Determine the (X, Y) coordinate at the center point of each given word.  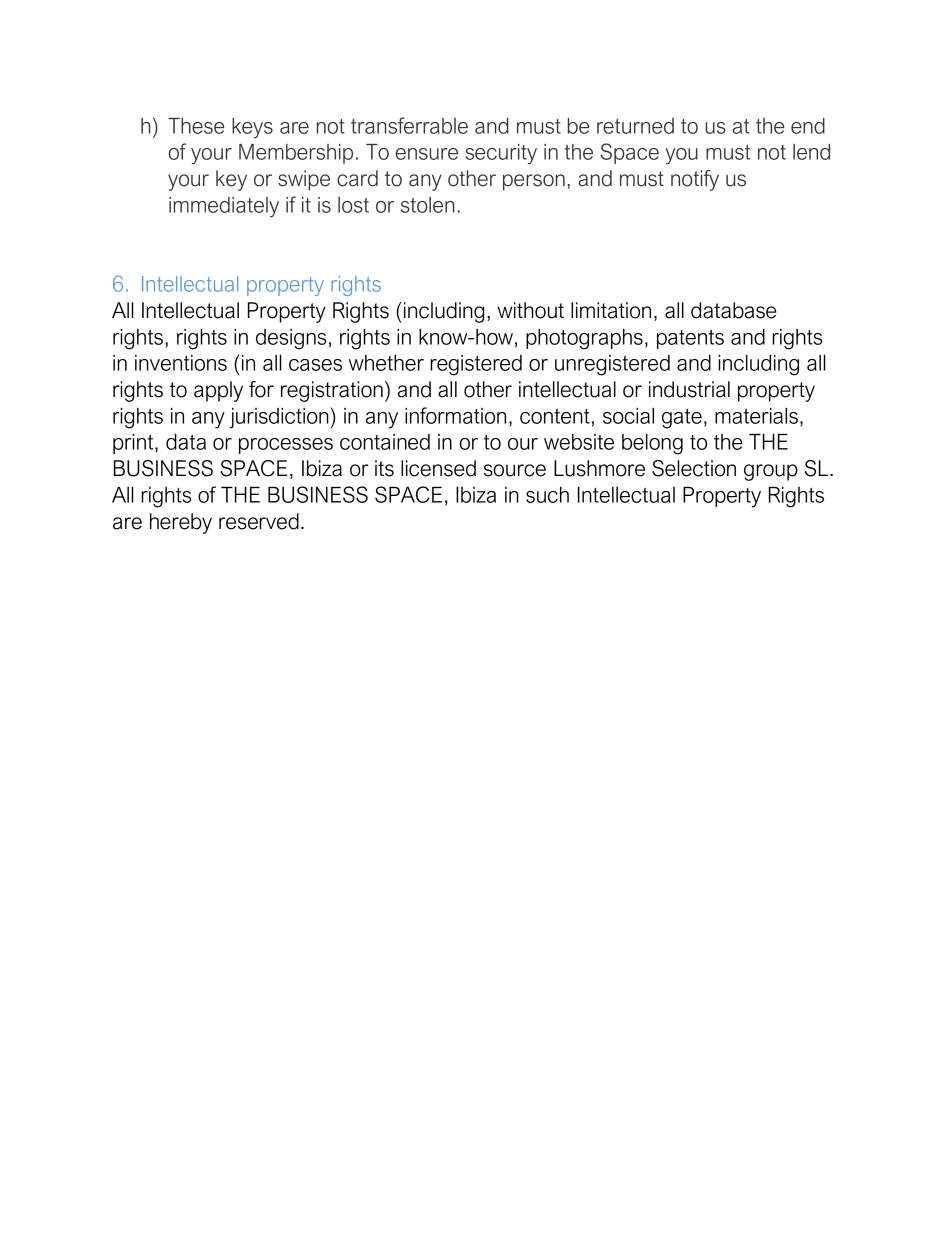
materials (756, 416)
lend (811, 152)
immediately (224, 207)
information (455, 415)
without (530, 310)
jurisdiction (280, 418)
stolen (427, 205)
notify (695, 180)
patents (690, 339)
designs (291, 339)
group (771, 472)
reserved (259, 521)
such (547, 495)
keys (252, 128)
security (501, 154)
